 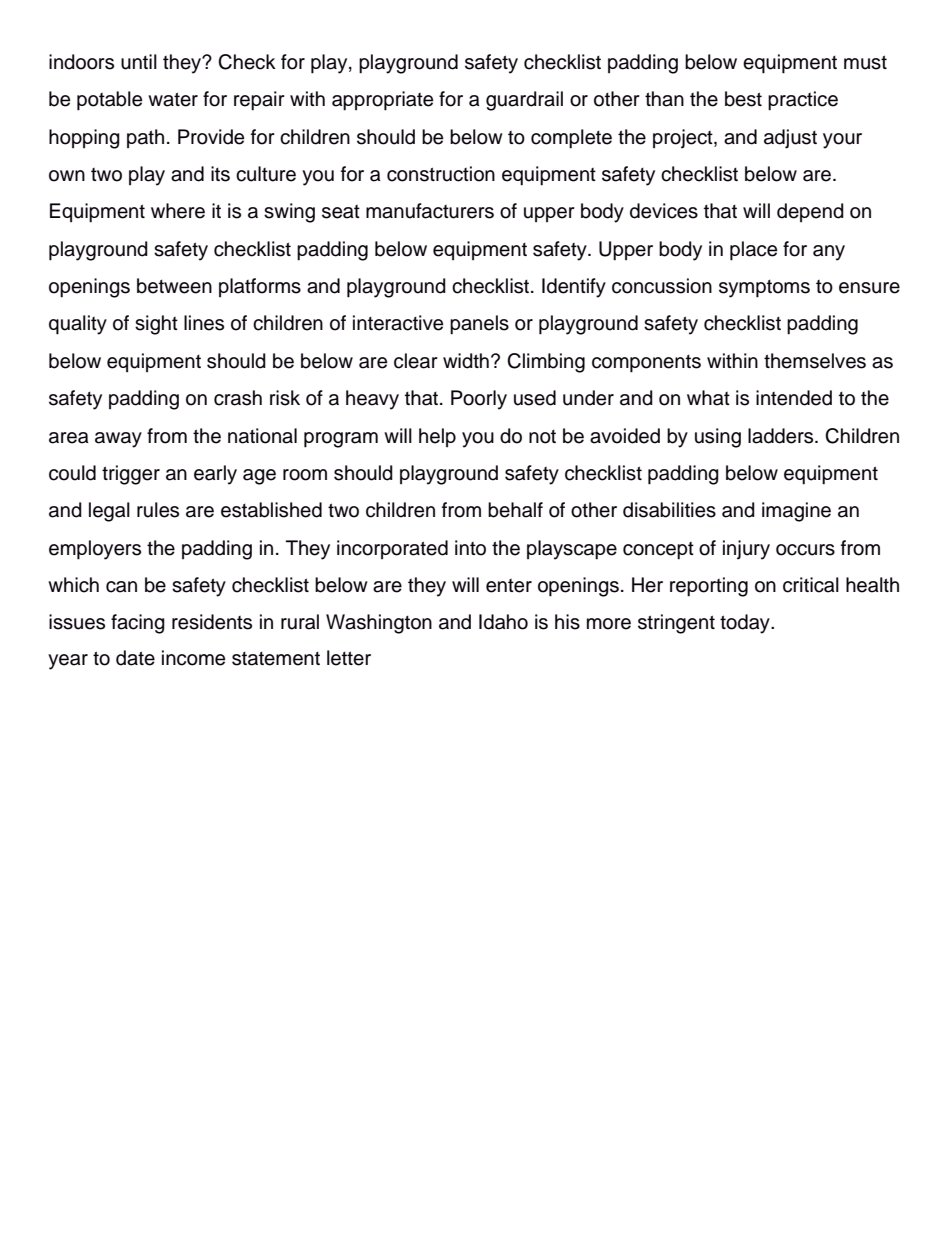 I want to click on rules, so click(x=158, y=510).
